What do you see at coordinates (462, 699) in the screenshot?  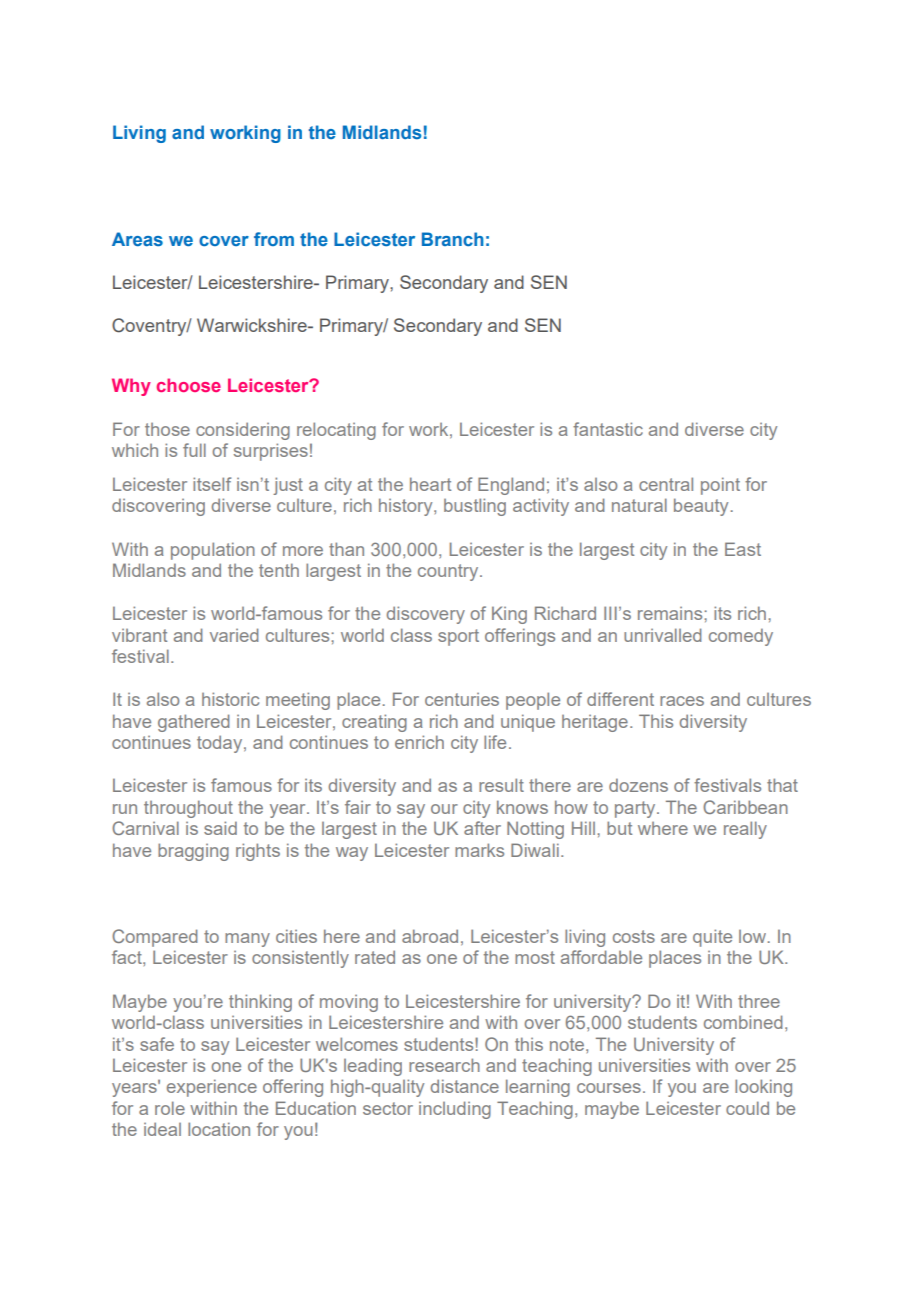 I see `centuries` at bounding box center [462, 699].
